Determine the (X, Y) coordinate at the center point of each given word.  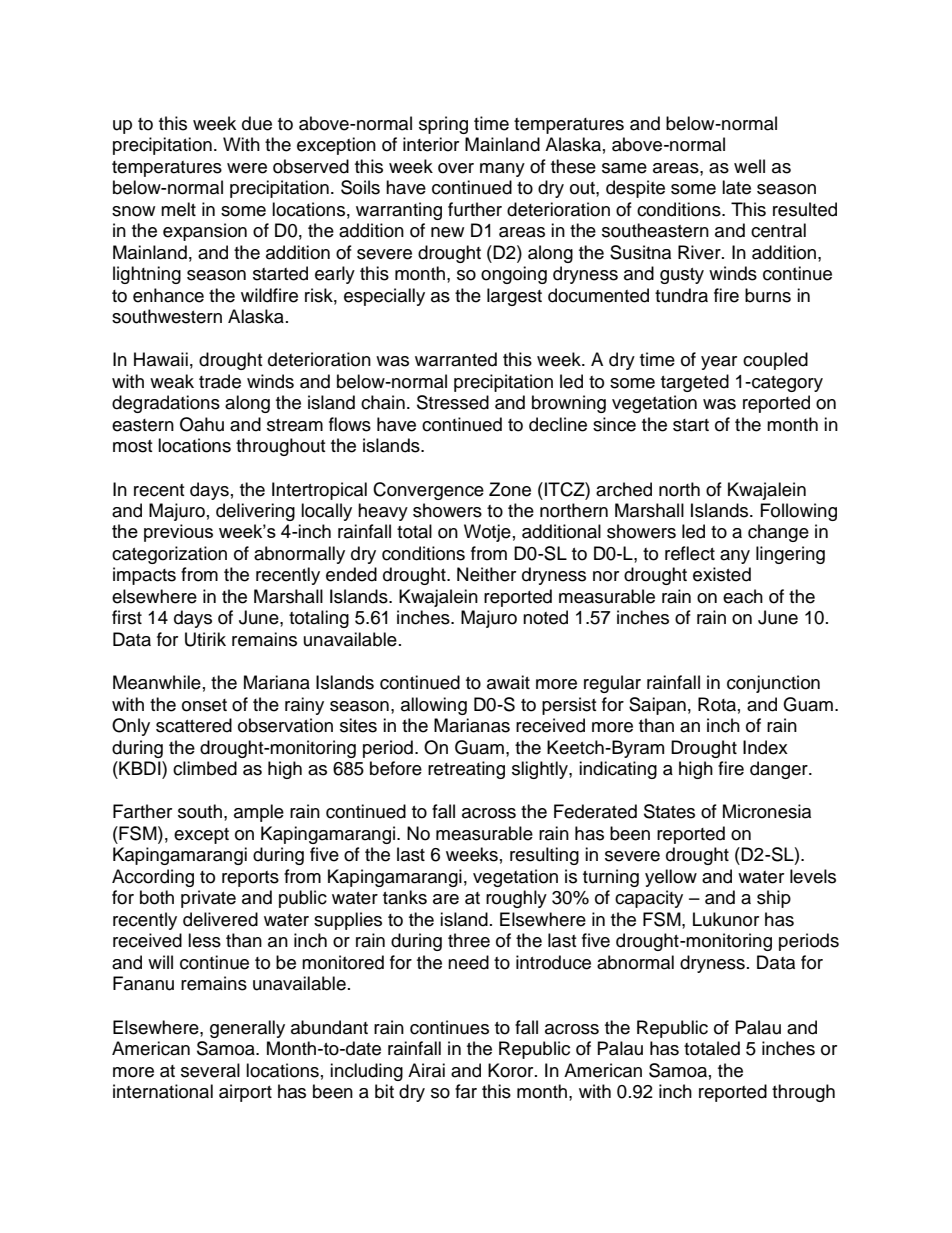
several (210, 1070)
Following (799, 512)
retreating (466, 770)
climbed (205, 768)
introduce (553, 962)
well (749, 166)
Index (765, 747)
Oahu (202, 424)
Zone (510, 489)
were (247, 168)
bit (384, 1091)
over (456, 168)
